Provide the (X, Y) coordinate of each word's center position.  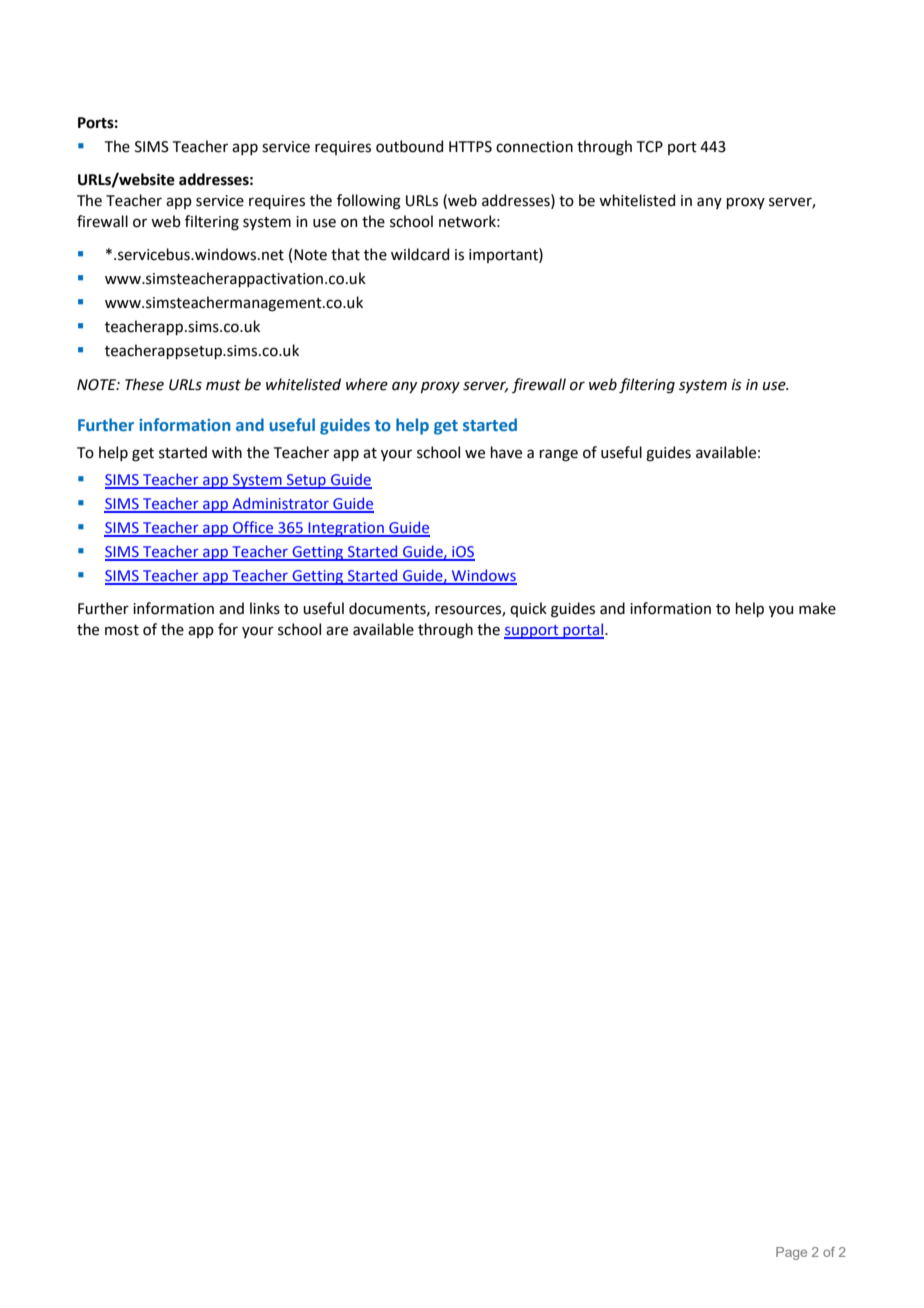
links (265, 608)
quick (528, 609)
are (337, 631)
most (122, 630)
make (817, 608)
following (369, 202)
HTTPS (470, 147)
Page (791, 1253)
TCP (650, 147)
